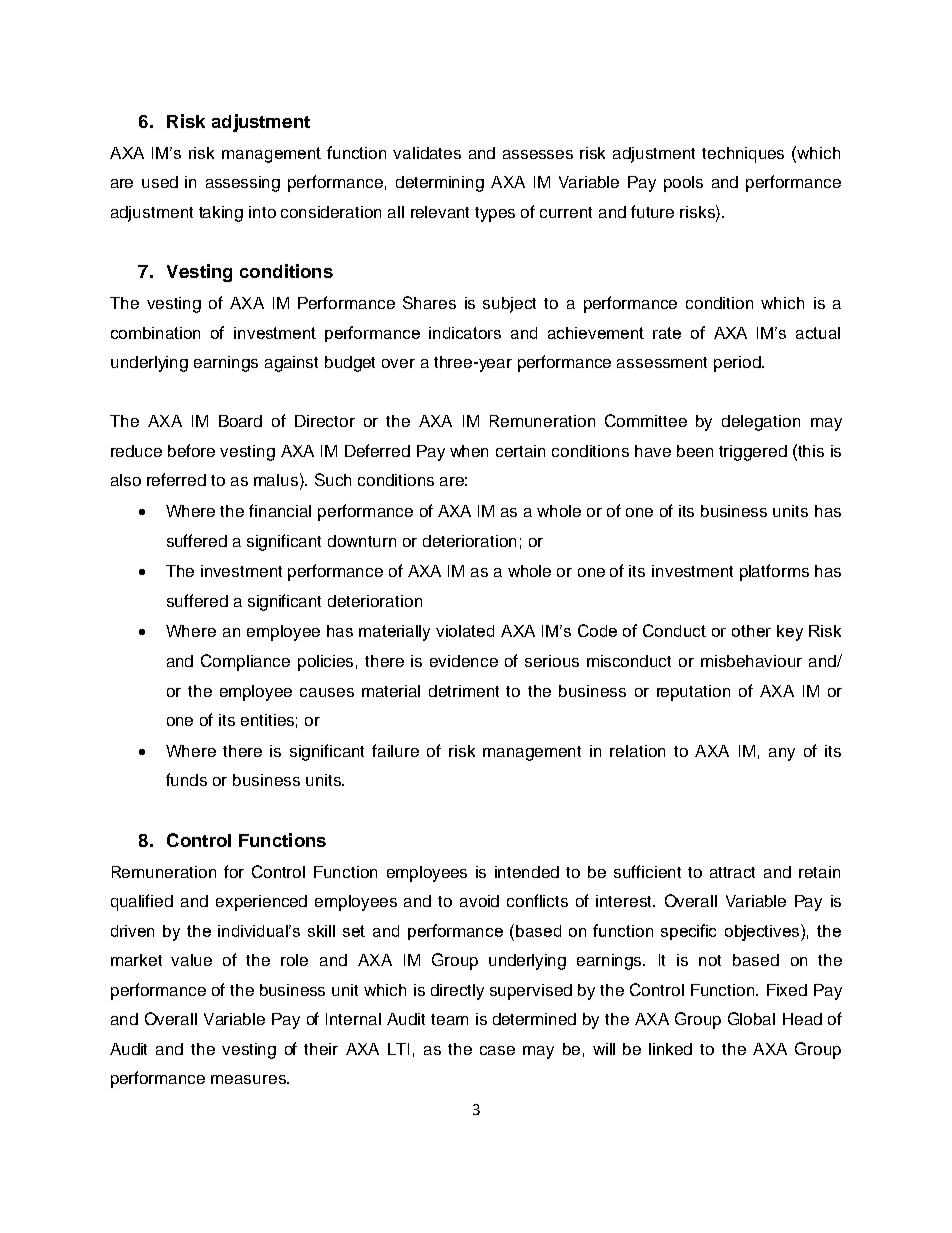 This page has width=952, height=1233. Describe the element at coordinates (440, 184) in the page. I see `determining` at that location.
